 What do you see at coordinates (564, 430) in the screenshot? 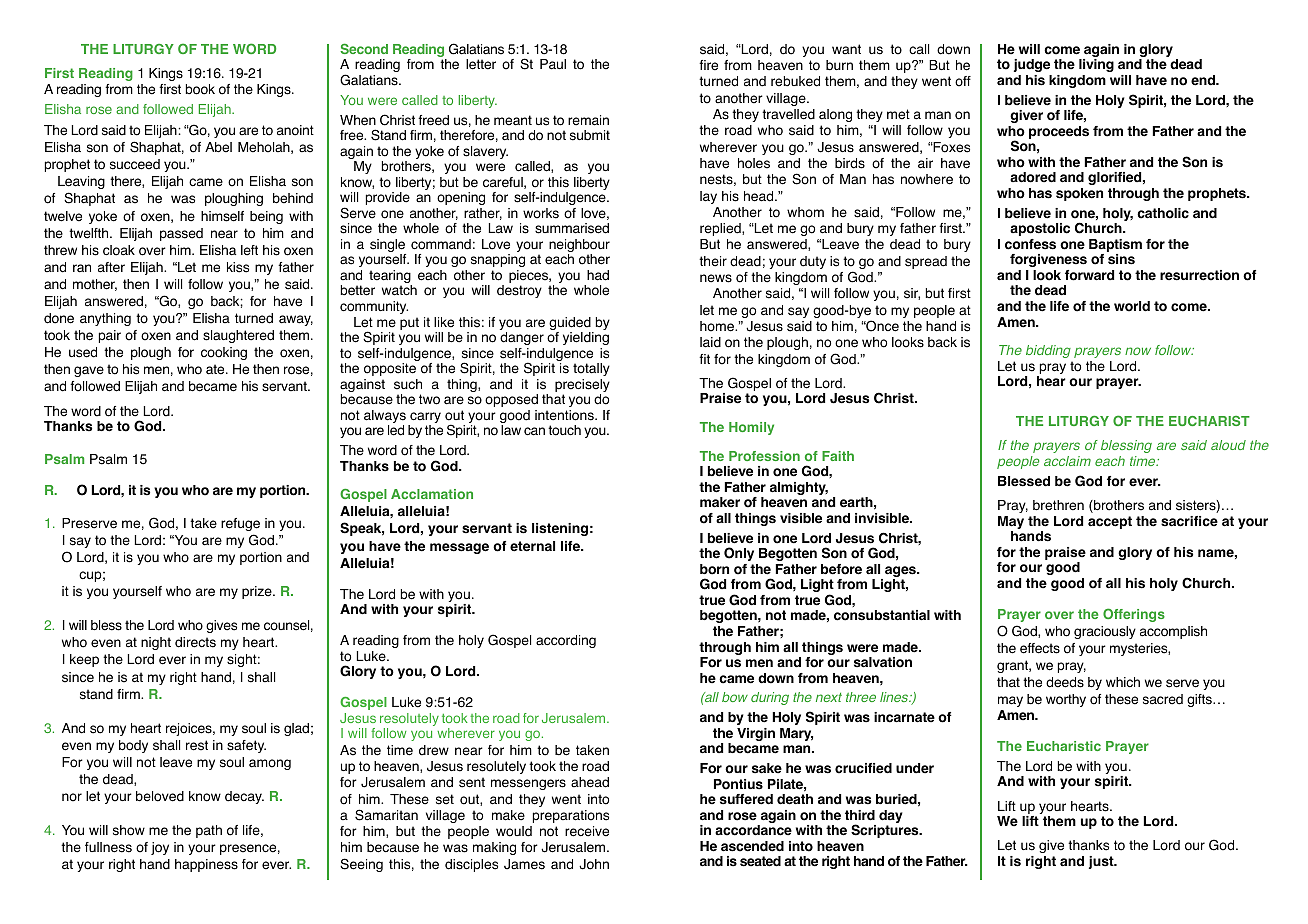
I see `touch` at bounding box center [564, 430].
